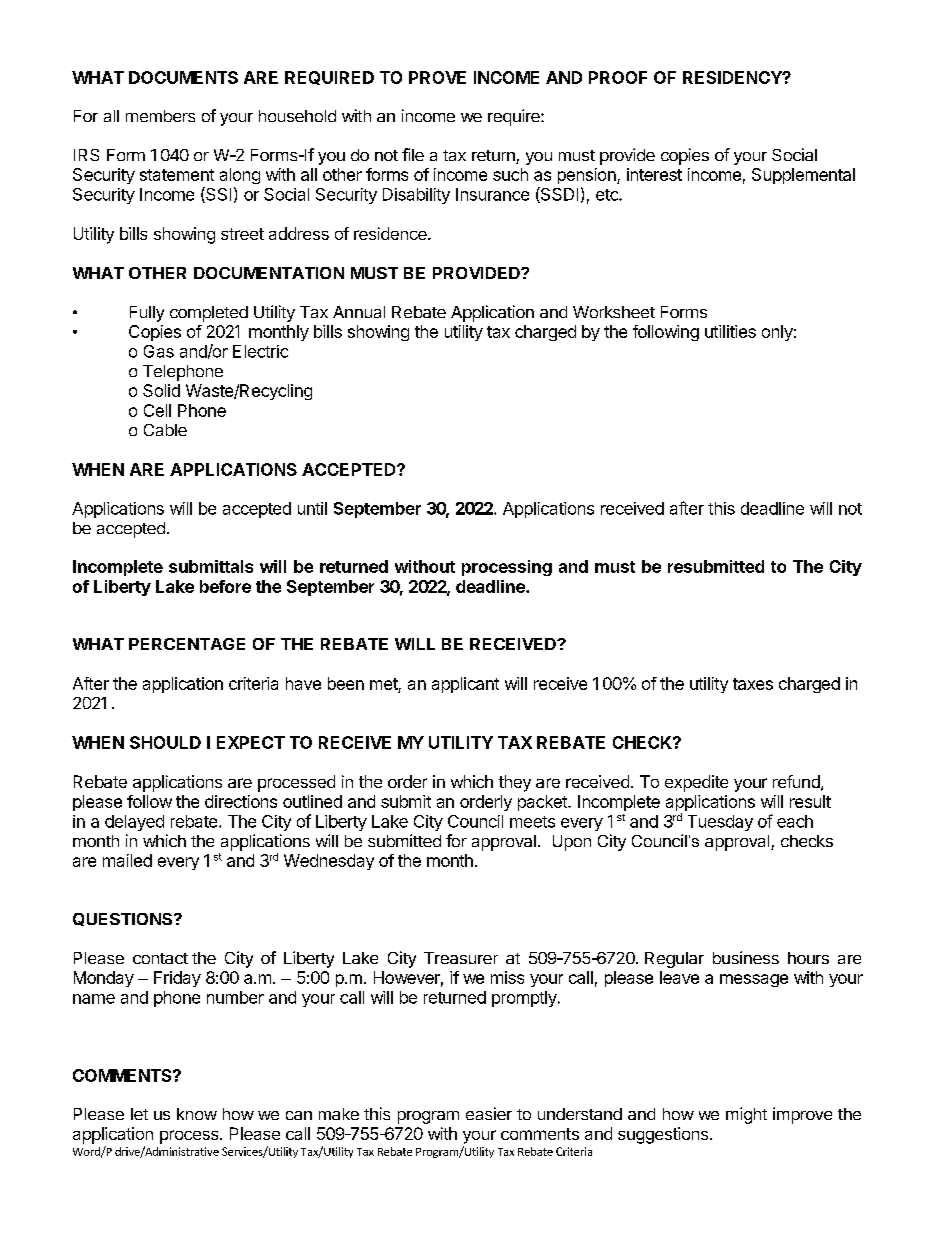 The image size is (952, 1233). What do you see at coordinates (197, 1114) in the image?
I see `know` at bounding box center [197, 1114].
